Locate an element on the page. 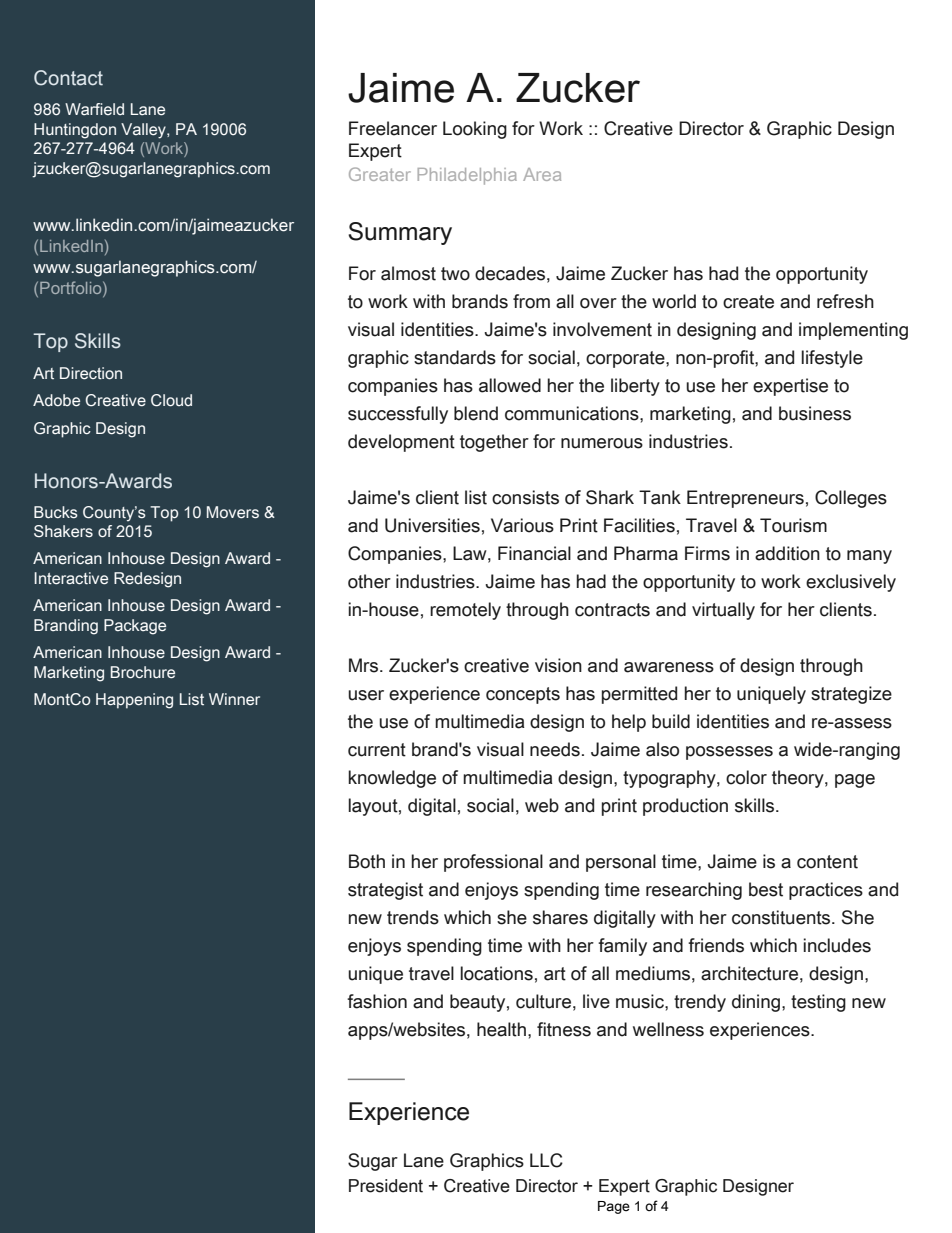  remotely is located at coordinates (465, 611).
